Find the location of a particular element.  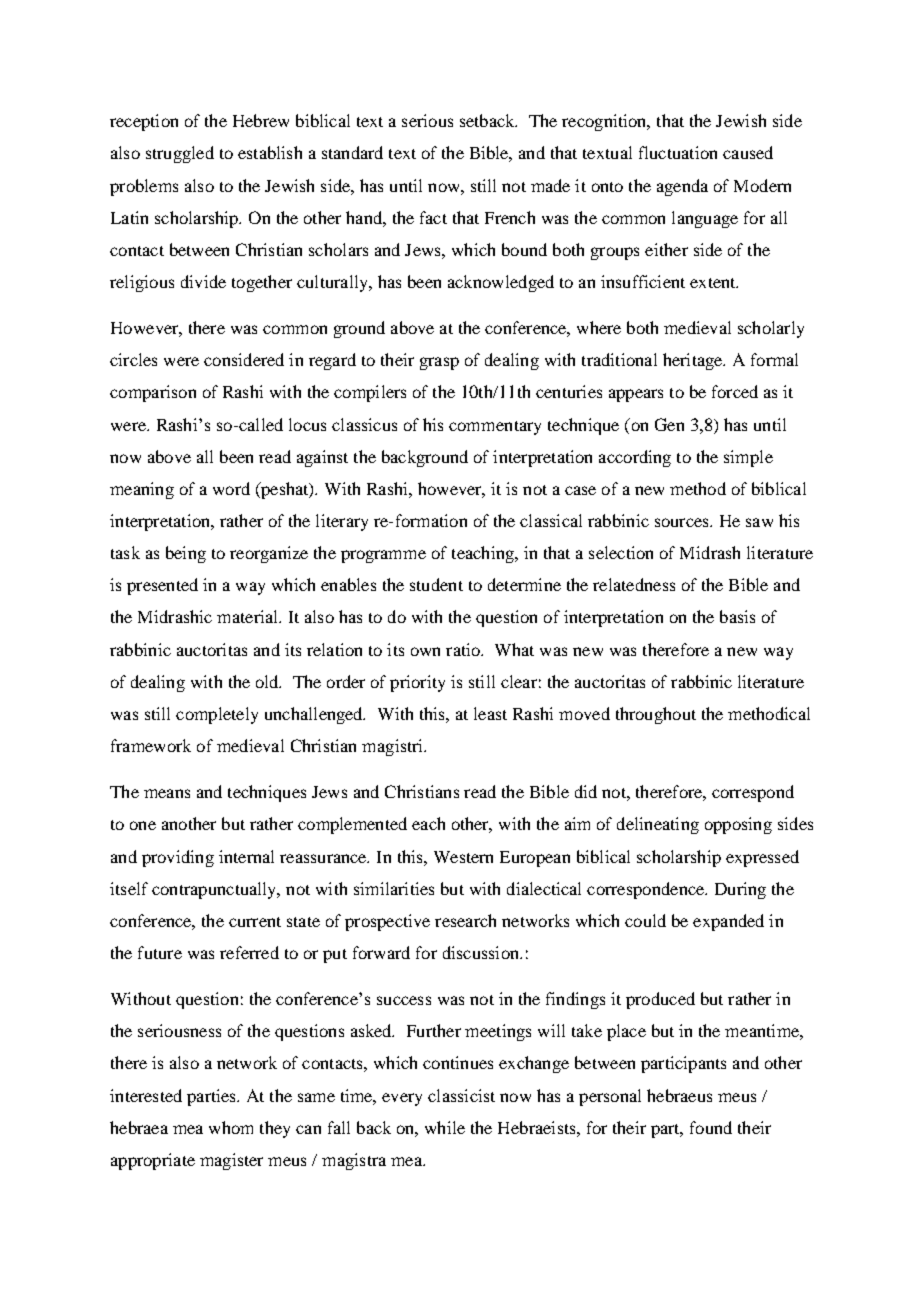

Western is located at coordinates (463, 857).
